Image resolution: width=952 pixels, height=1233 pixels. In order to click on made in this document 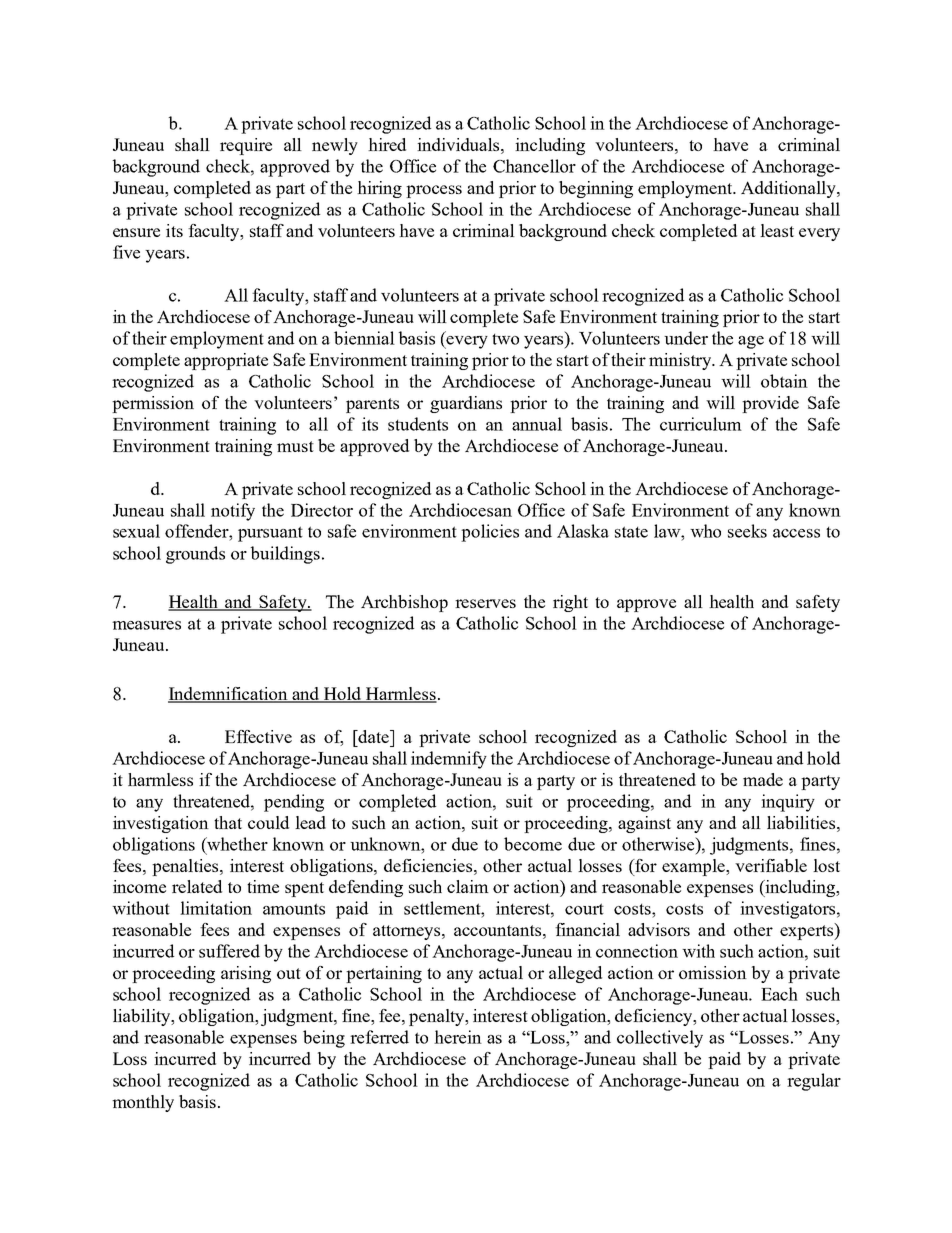, I will do `click(763, 779)`.
